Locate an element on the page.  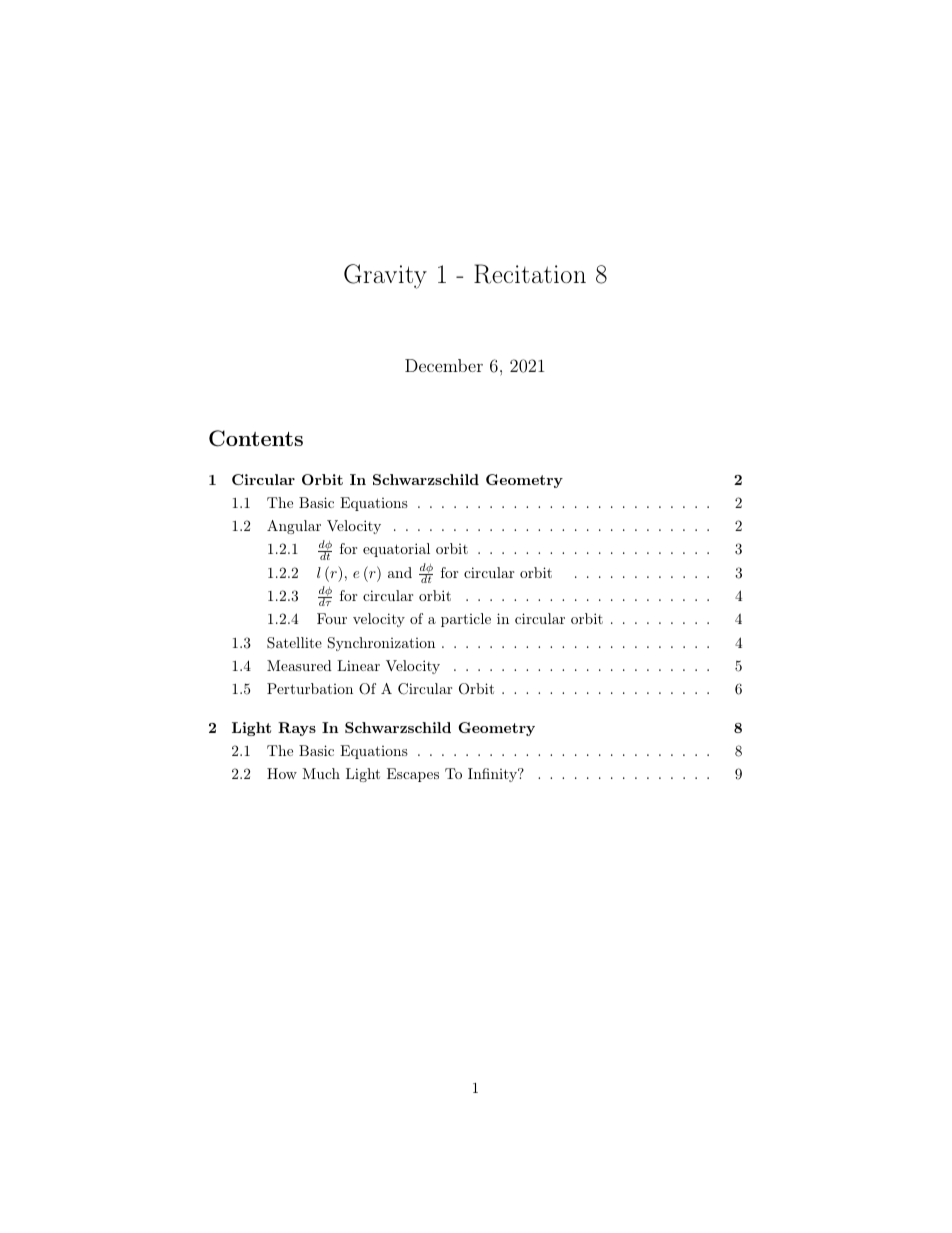
Contents is located at coordinates (256, 438).
